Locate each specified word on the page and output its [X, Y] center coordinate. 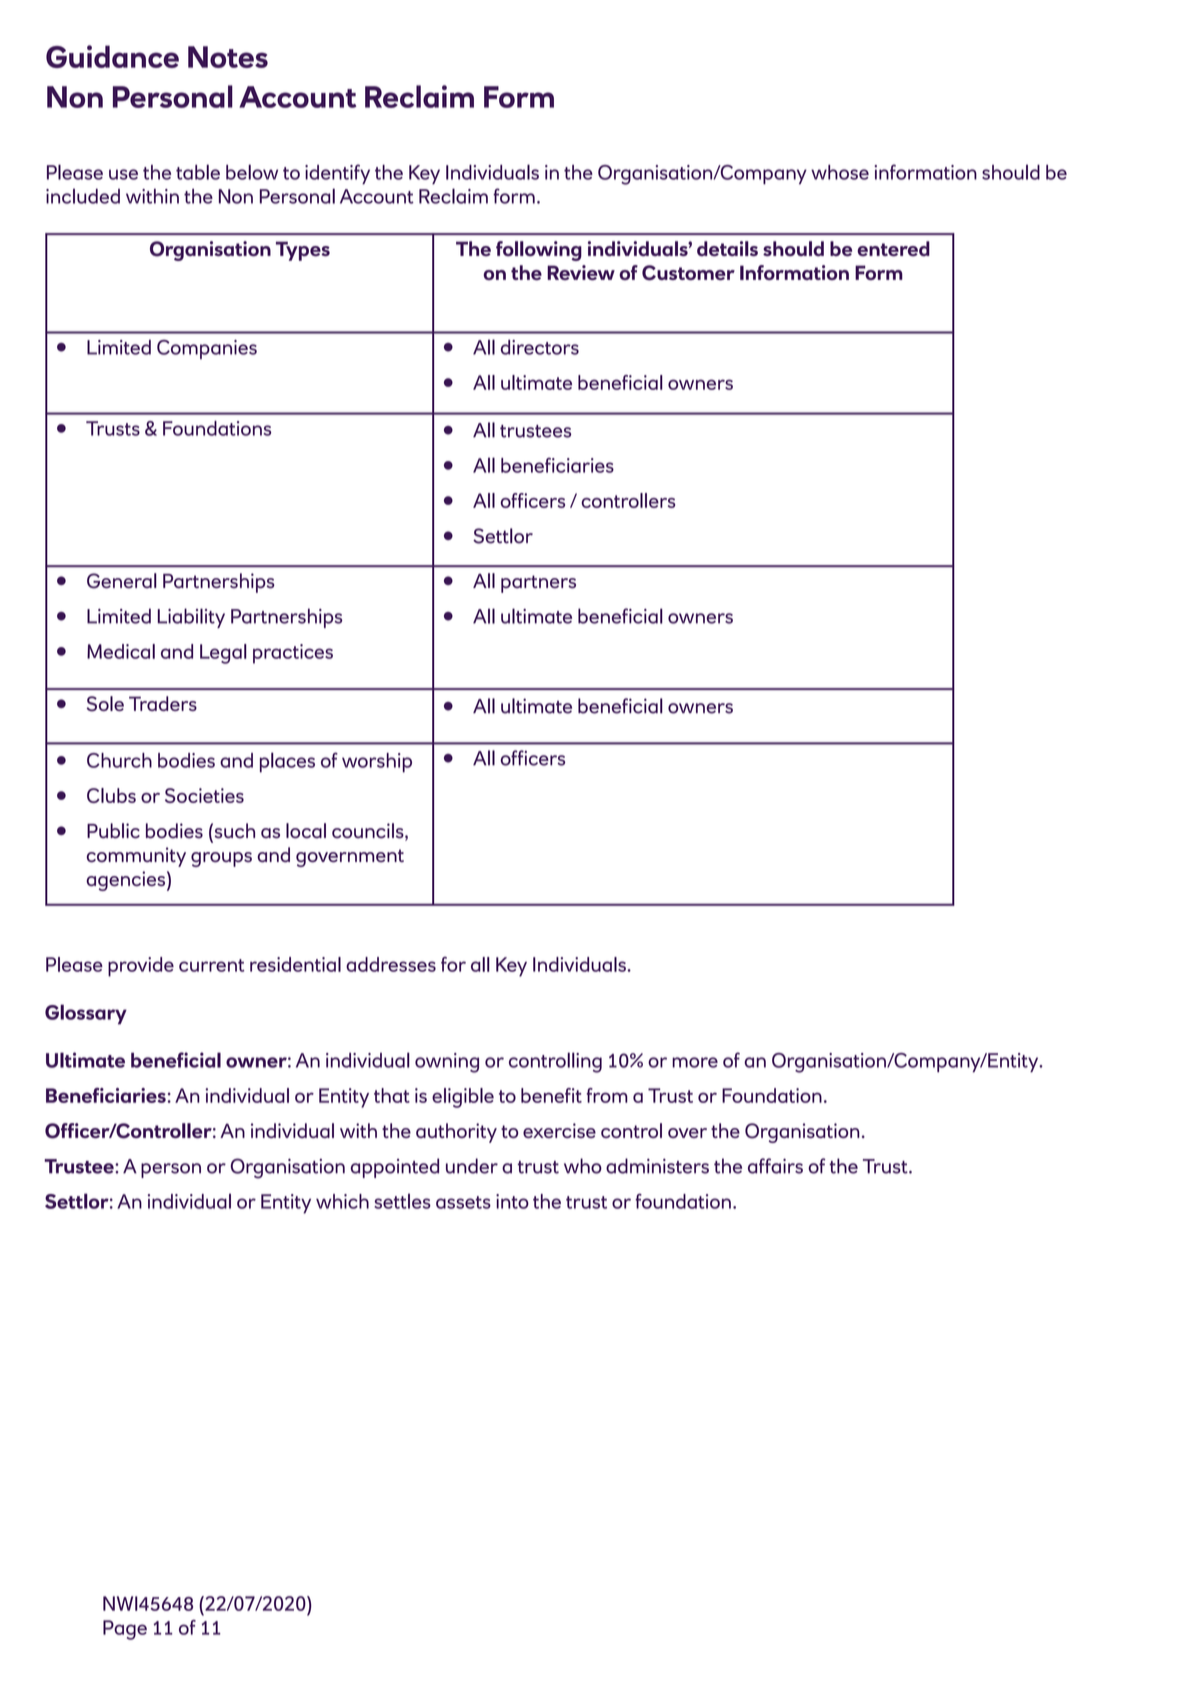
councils [369, 832]
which [342, 1201]
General [122, 581]
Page [125, 1630]
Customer [688, 273]
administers [657, 1166]
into [512, 1201]
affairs [775, 1166]
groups [221, 859]
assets [463, 1202]
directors [540, 347]
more [695, 1062]
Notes [228, 57]
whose [840, 172]
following [539, 251]
